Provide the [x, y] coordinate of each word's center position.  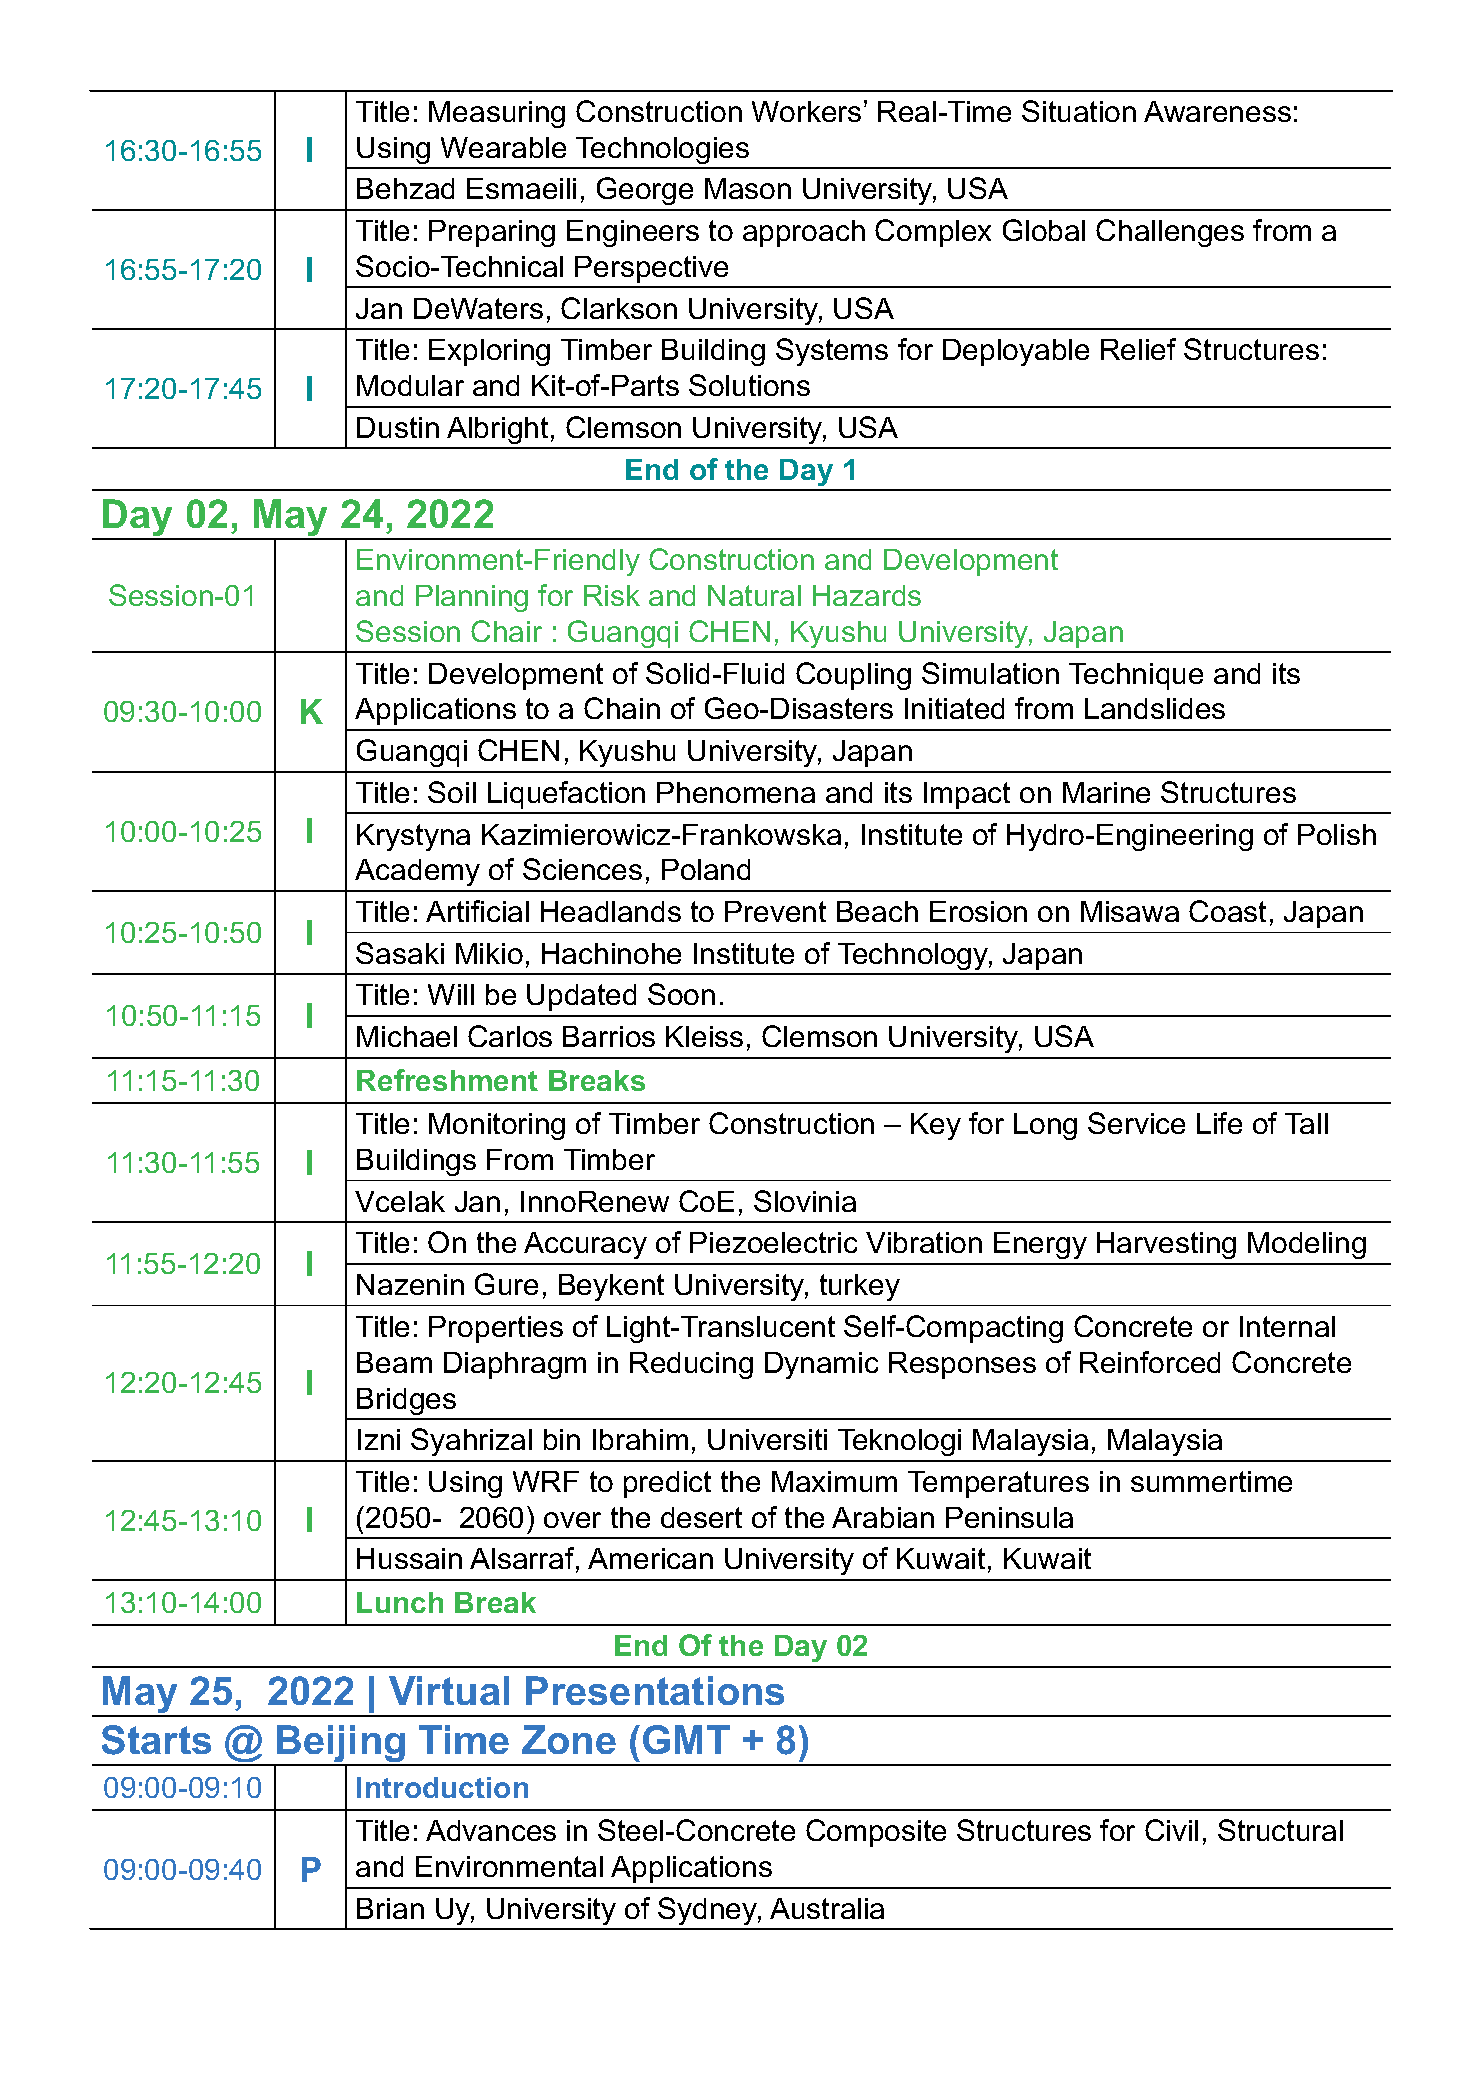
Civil [1171, 1830]
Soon [681, 994]
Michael [407, 1036]
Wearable [503, 147]
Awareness [1217, 111]
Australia [827, 1908]
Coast [1227, 911]
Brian [390, 1908]
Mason [748, 188]
